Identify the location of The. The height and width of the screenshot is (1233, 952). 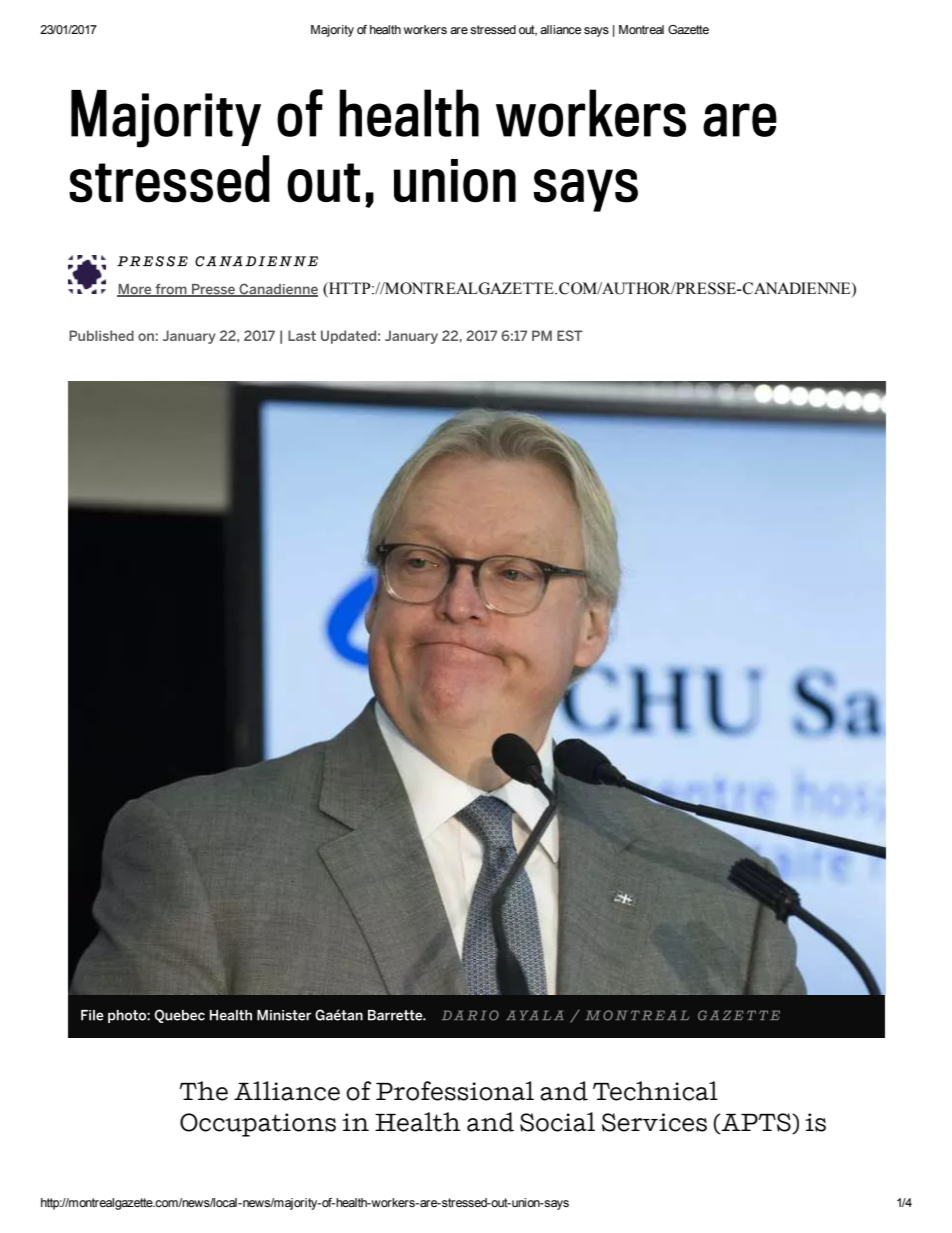
(203, 1091).
